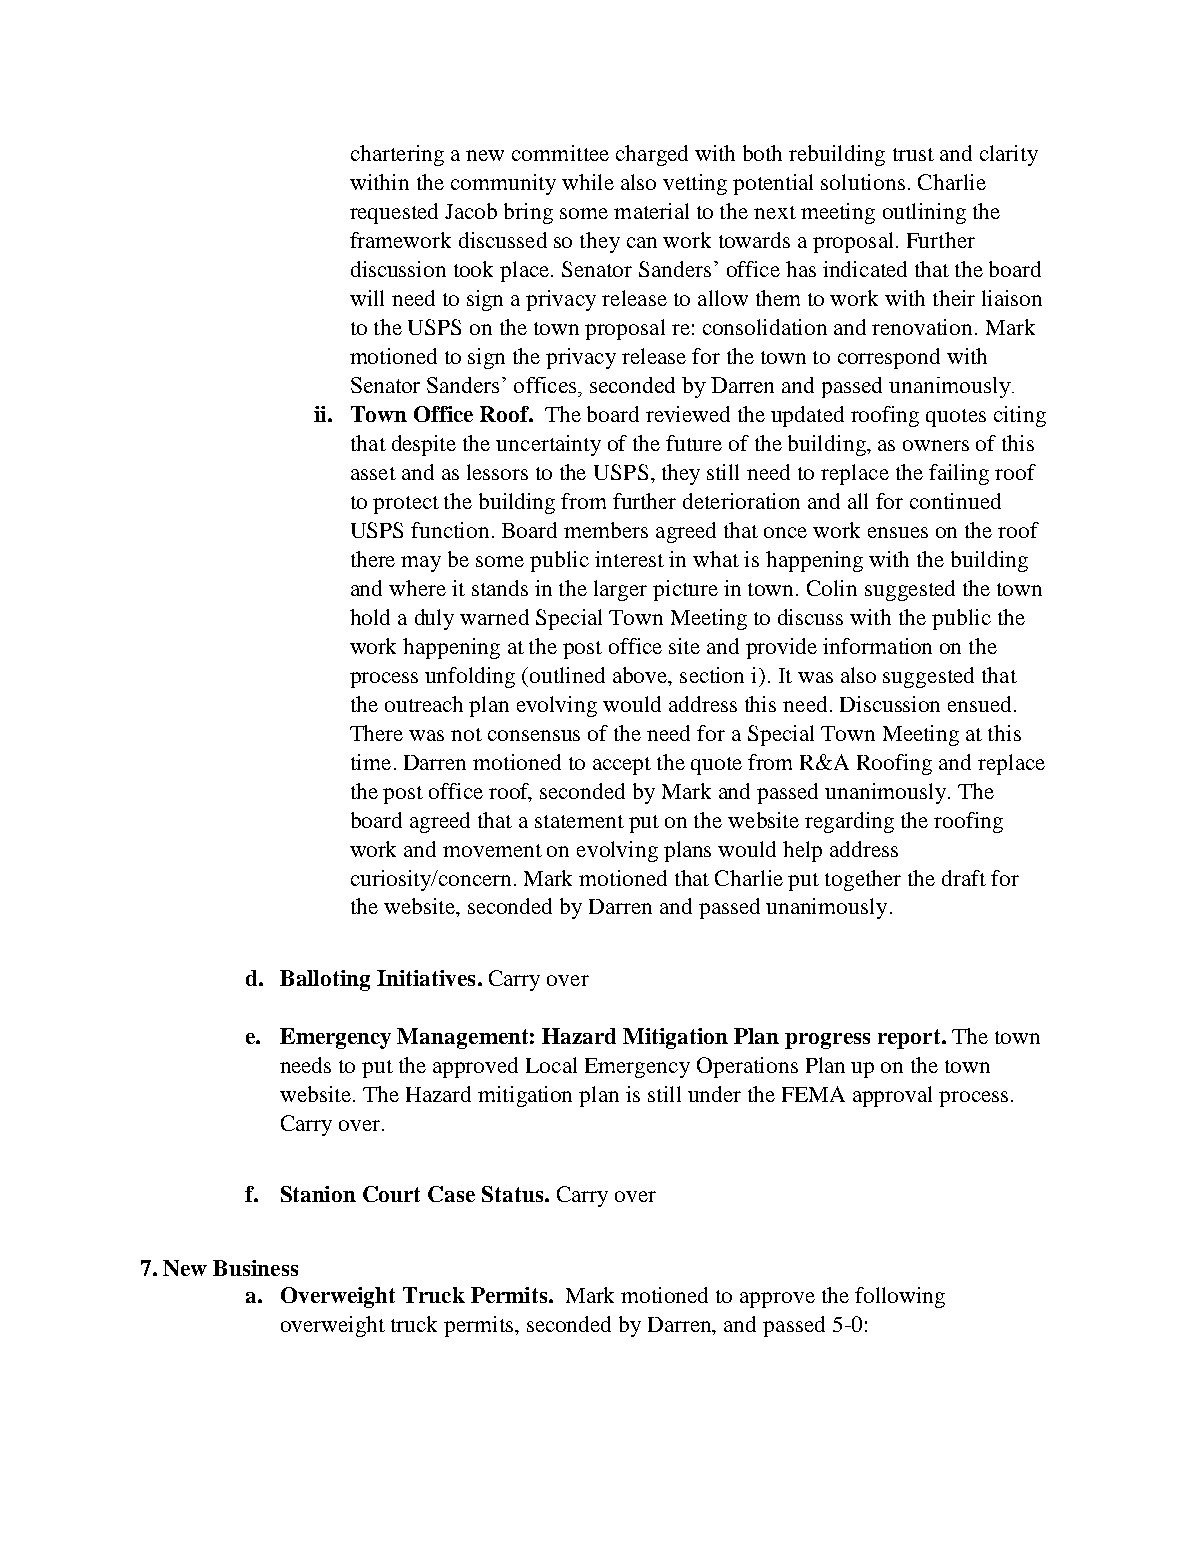 Image resolution: width=1190 pixels, height=1541 pixels. I want to click on draft, so click(964, 878).
